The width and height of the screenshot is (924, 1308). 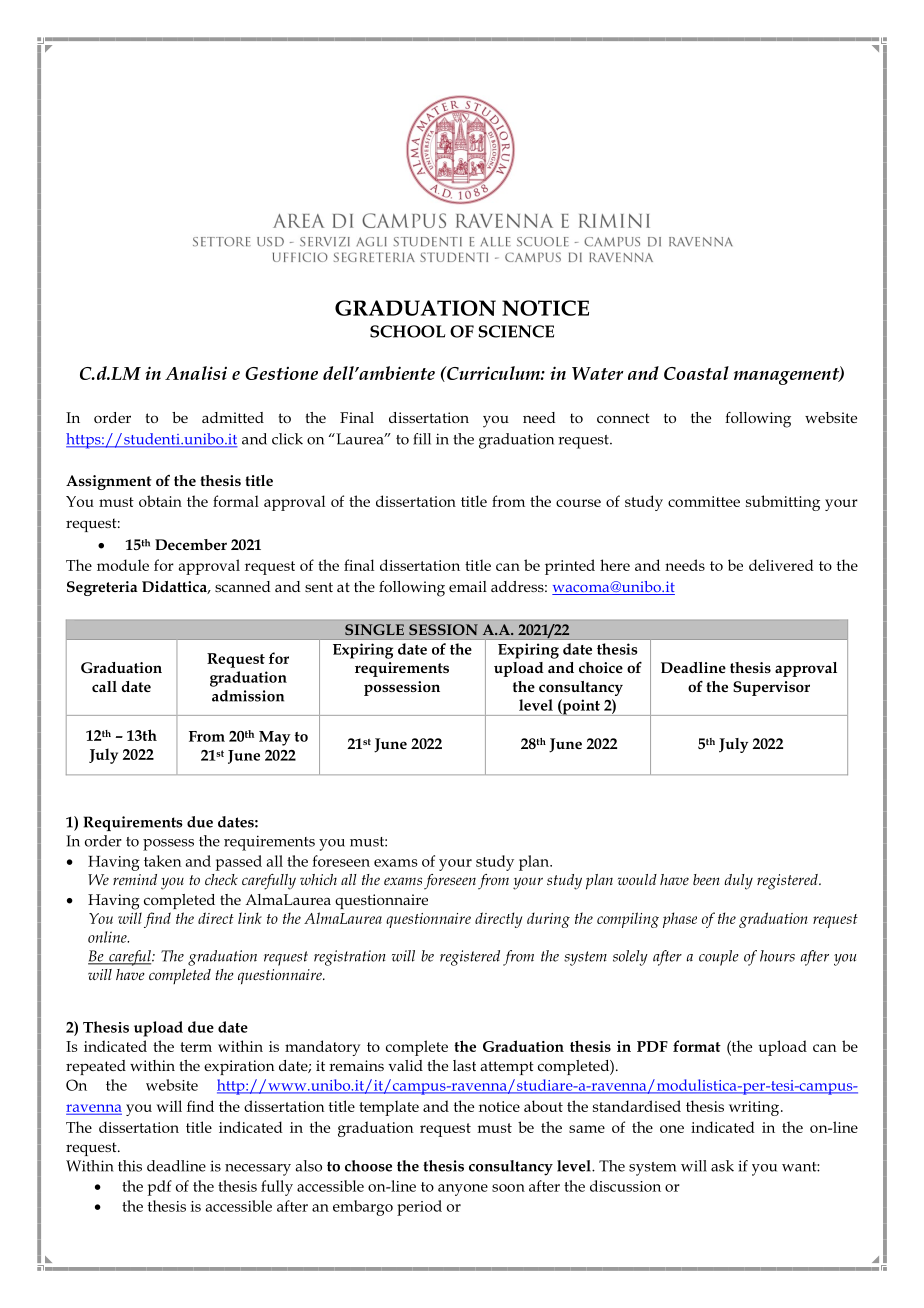 What do you see at coordinates (696, 373) in the screenshot?
I see `Coastal` at bounding box center [696, 373].
